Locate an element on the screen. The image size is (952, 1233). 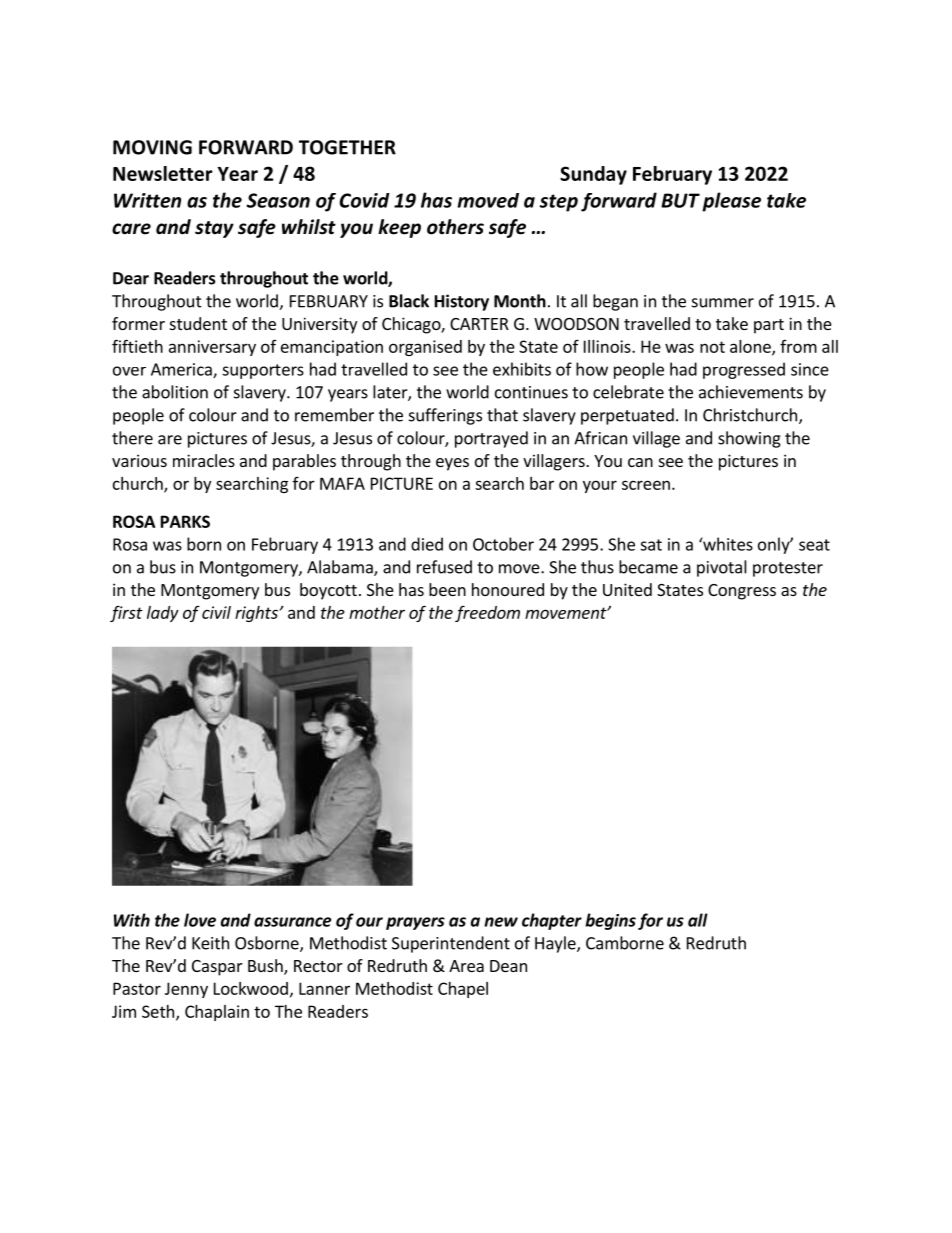
chapter is located at coordinates (552, 921).
